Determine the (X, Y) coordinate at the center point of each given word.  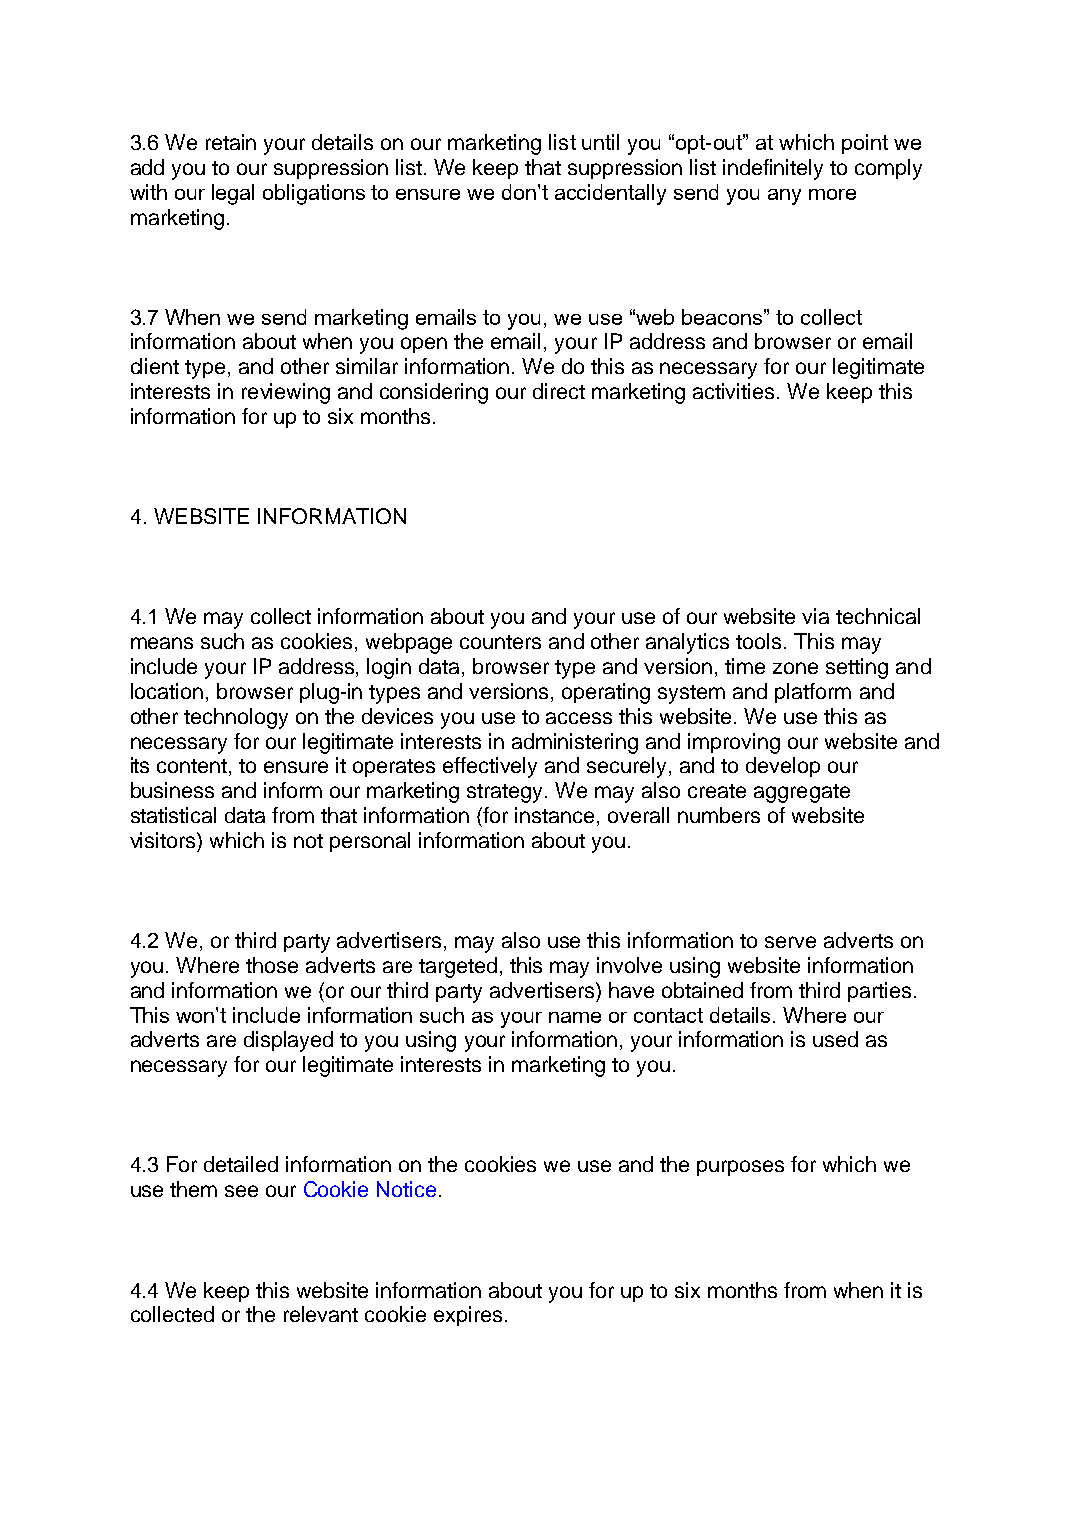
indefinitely (773, 169)
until (600, 142)
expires (468, 1316)
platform (813, 693)
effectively (490, 767)
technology (236, 718)
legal (233, 194)
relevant (321, 1314)
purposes (740, 1168)
